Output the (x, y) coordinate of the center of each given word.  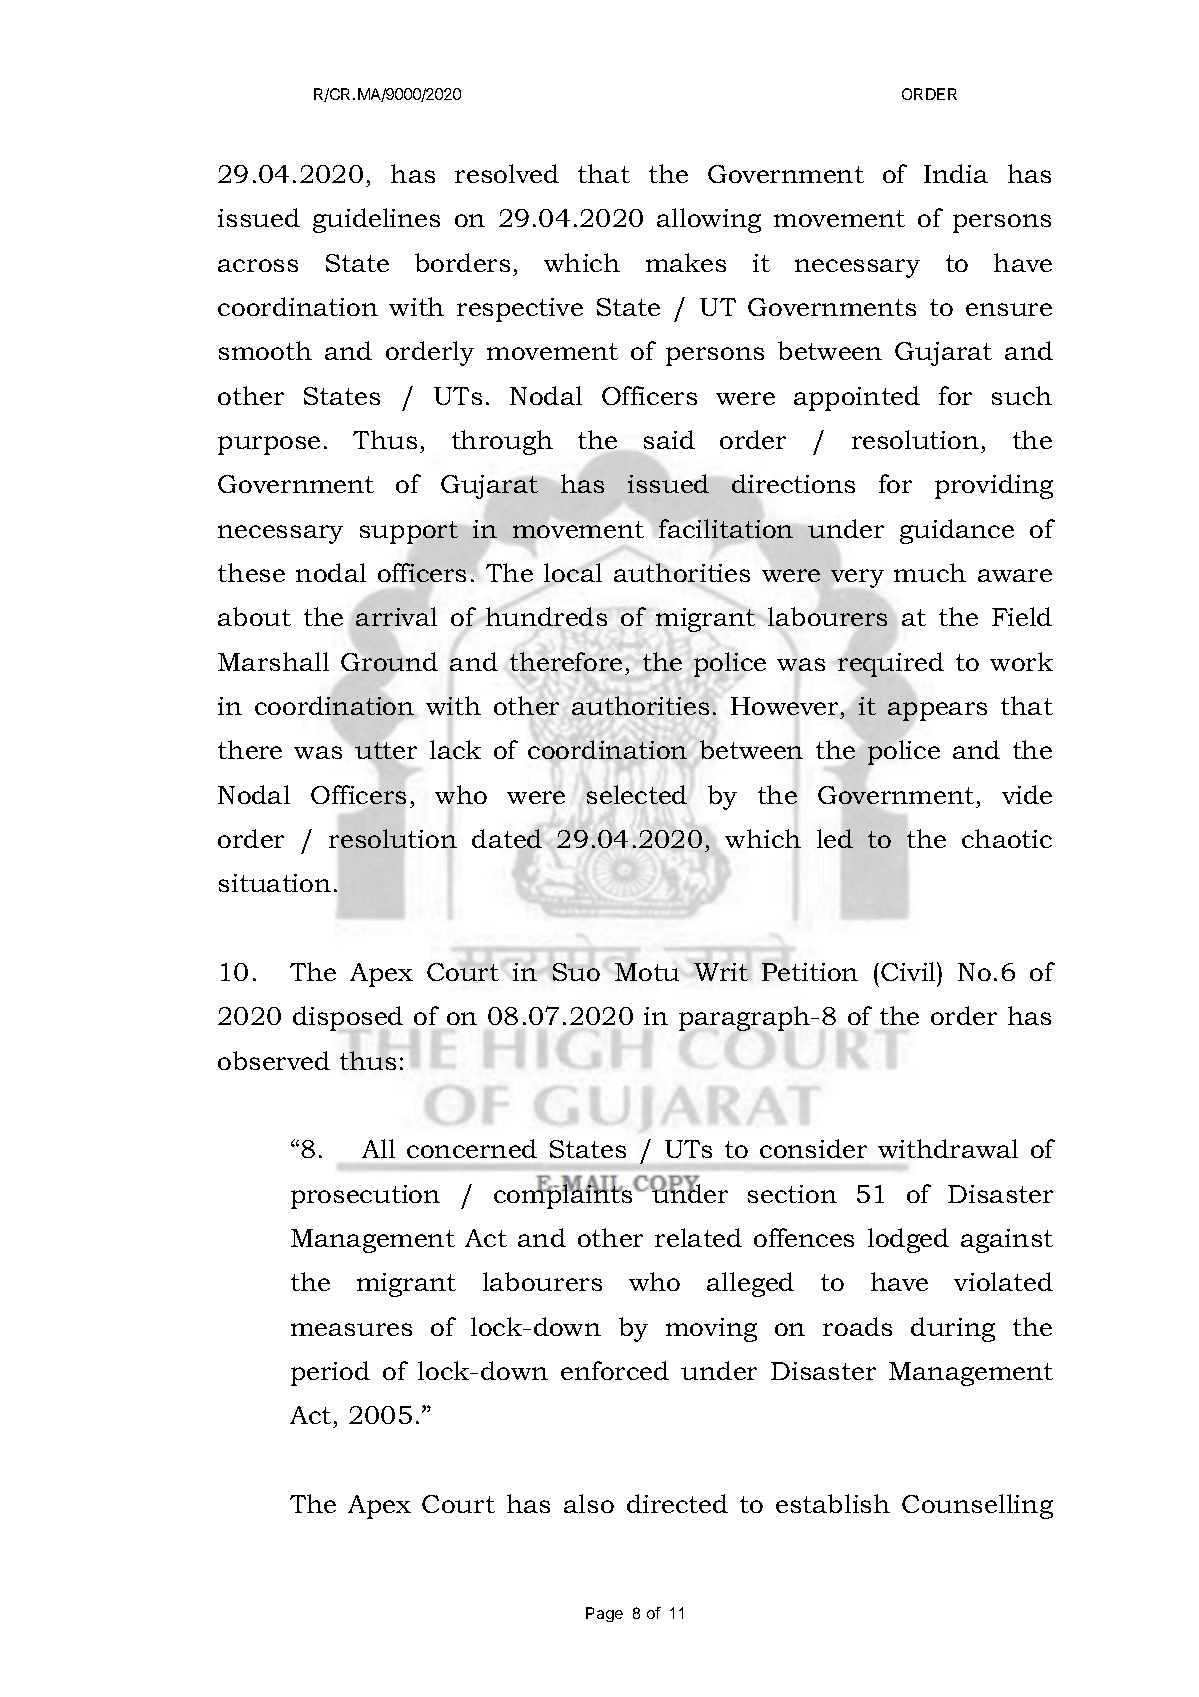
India (956, 173)
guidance (957, 531)
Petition (810, 972)
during (953, 1329)
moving (711, 1330)
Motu (647, 972)
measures (351, 1329)
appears (937, 710)
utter (386, 750)
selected (637, 794)
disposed (348, 1020)
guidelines (376, 220)
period (330, 1373)
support (410, 533)
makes (686, 262)
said (669, 439)
